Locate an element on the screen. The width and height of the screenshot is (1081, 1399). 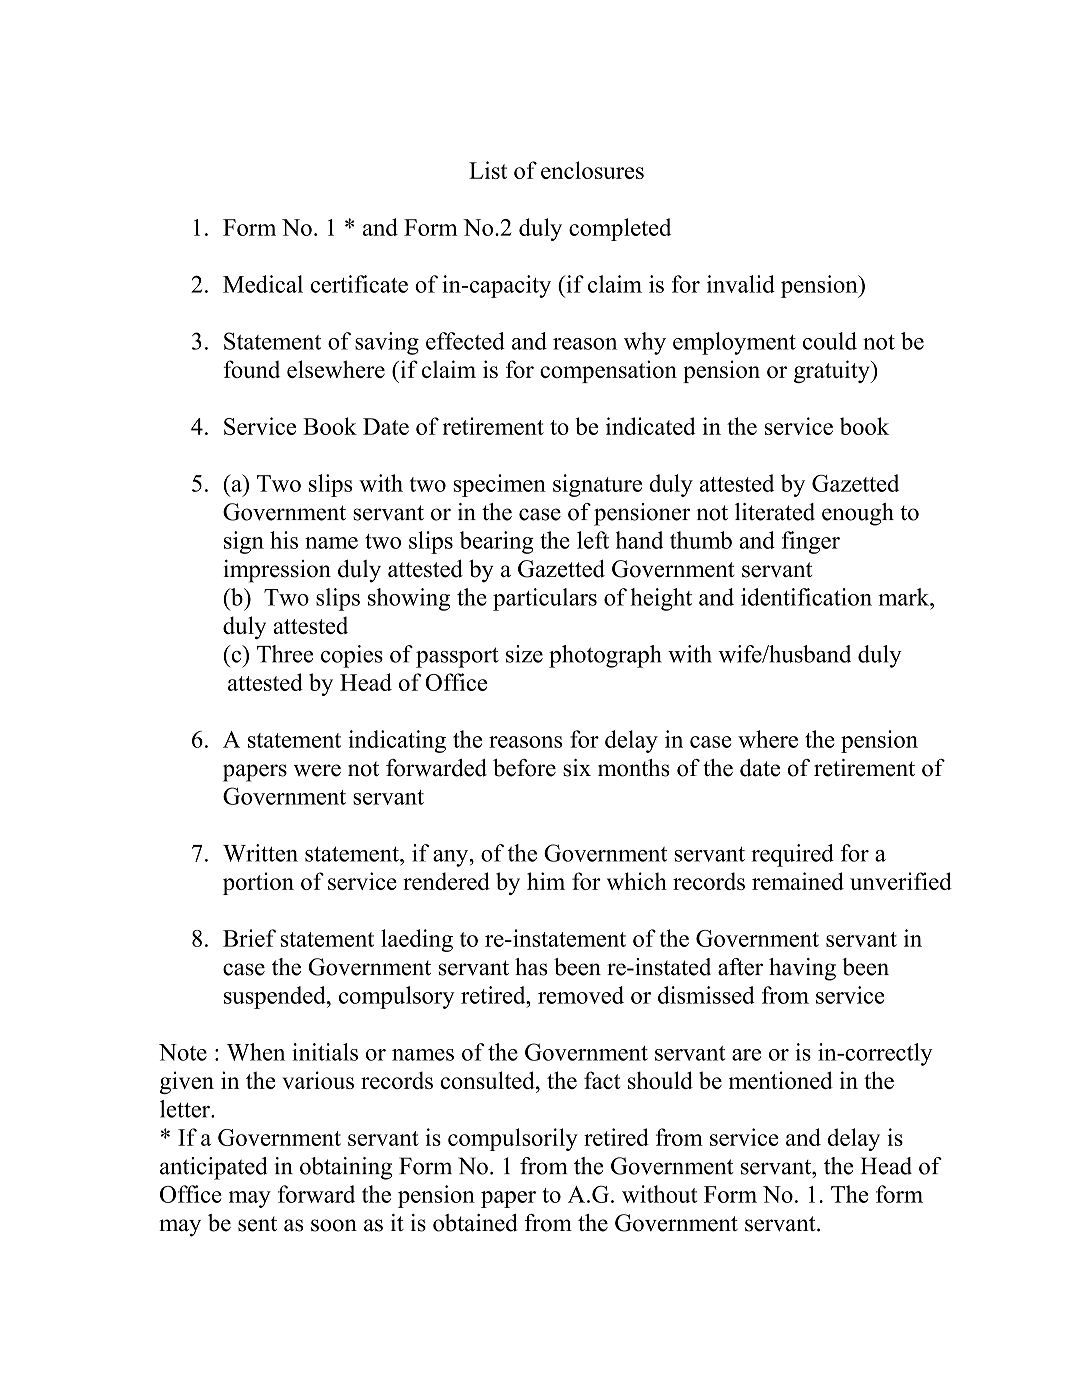
having is located at coordinates (802, 969).
